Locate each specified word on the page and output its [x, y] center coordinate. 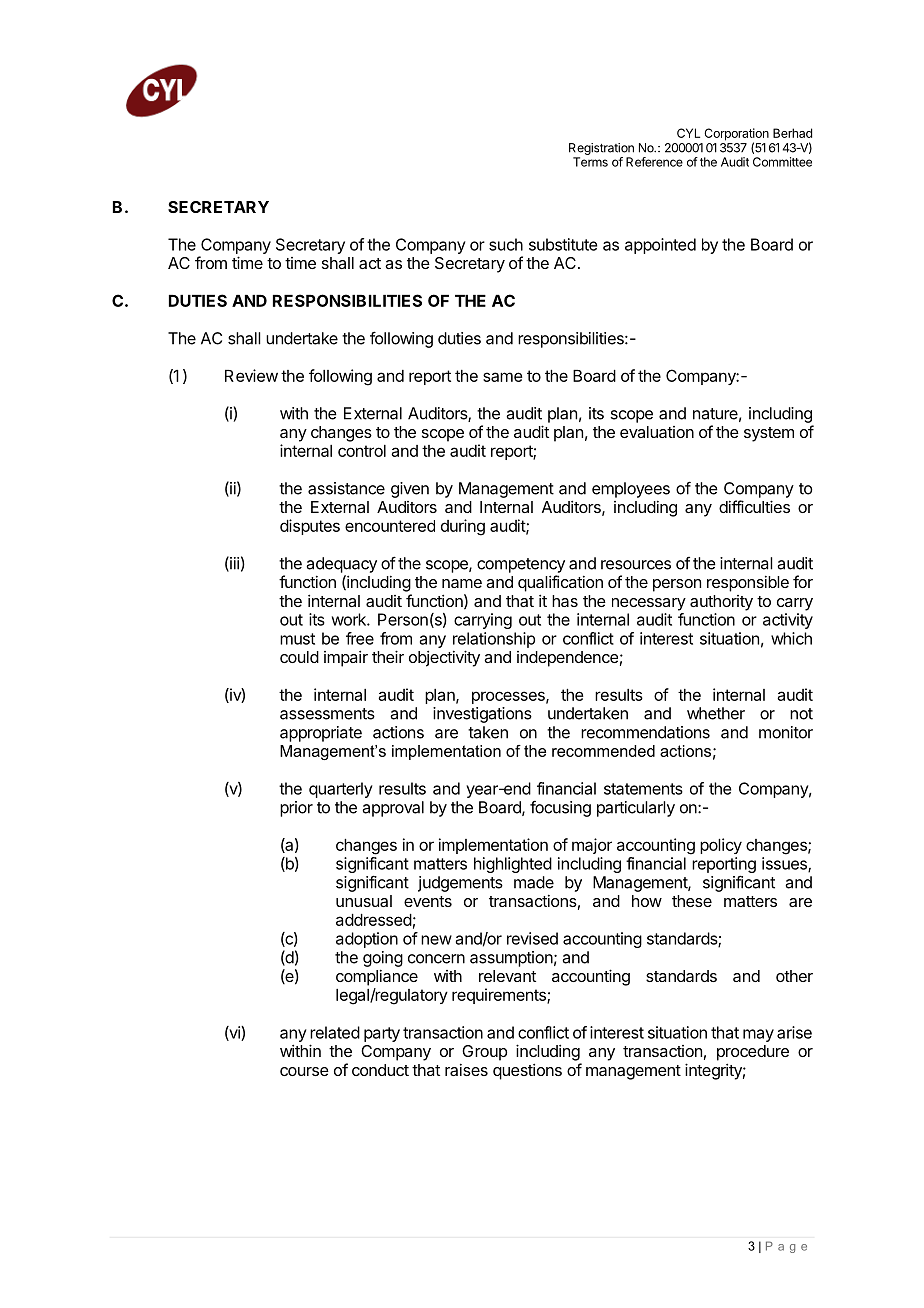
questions [527, 1071]
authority [721, 603]
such [506, 244]
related [335, 1032]
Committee [782, 162]
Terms [590, 162]
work [350, 619]
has [565, 601]
